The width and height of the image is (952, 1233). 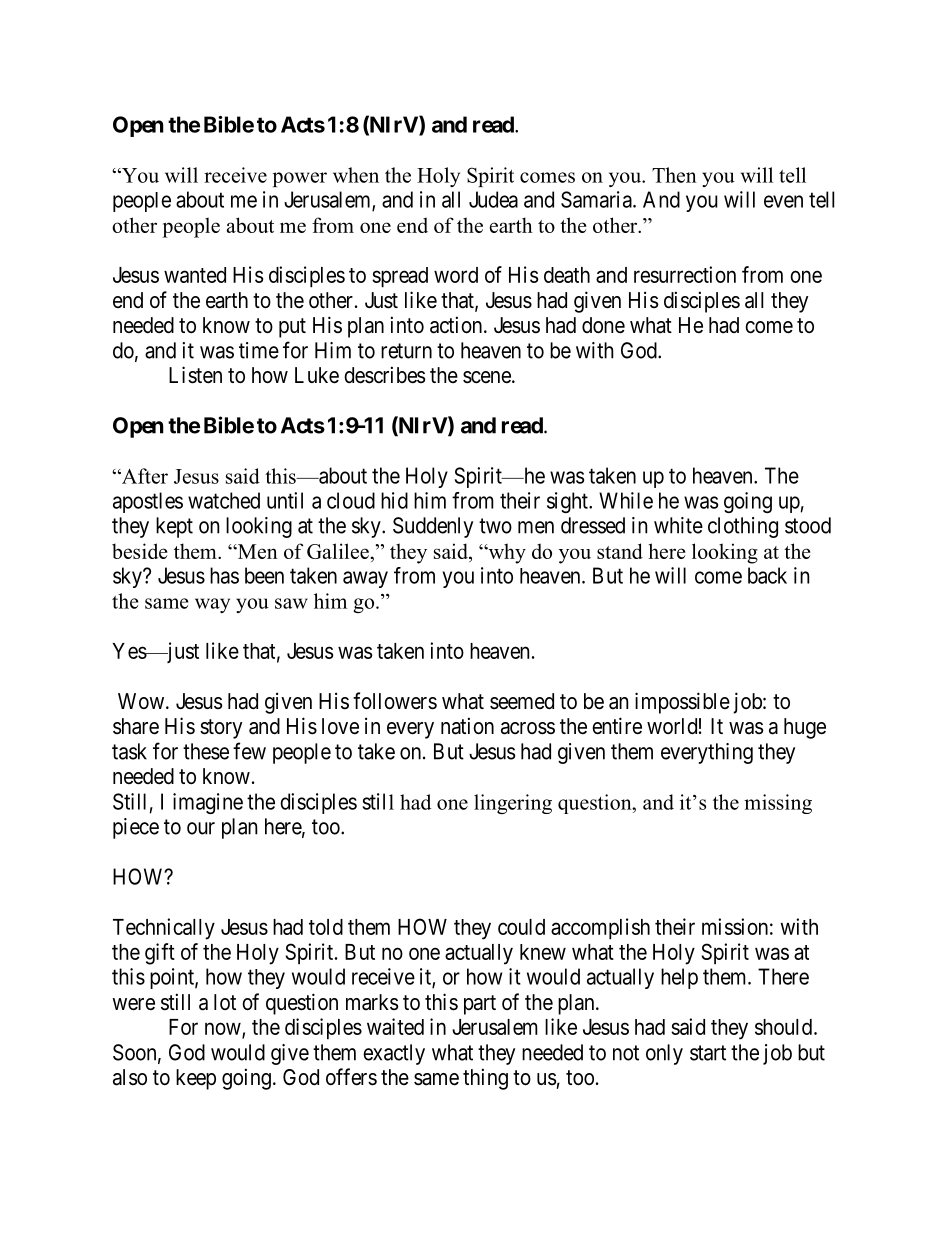 I want to click on While, so click(x=626, y=500).
